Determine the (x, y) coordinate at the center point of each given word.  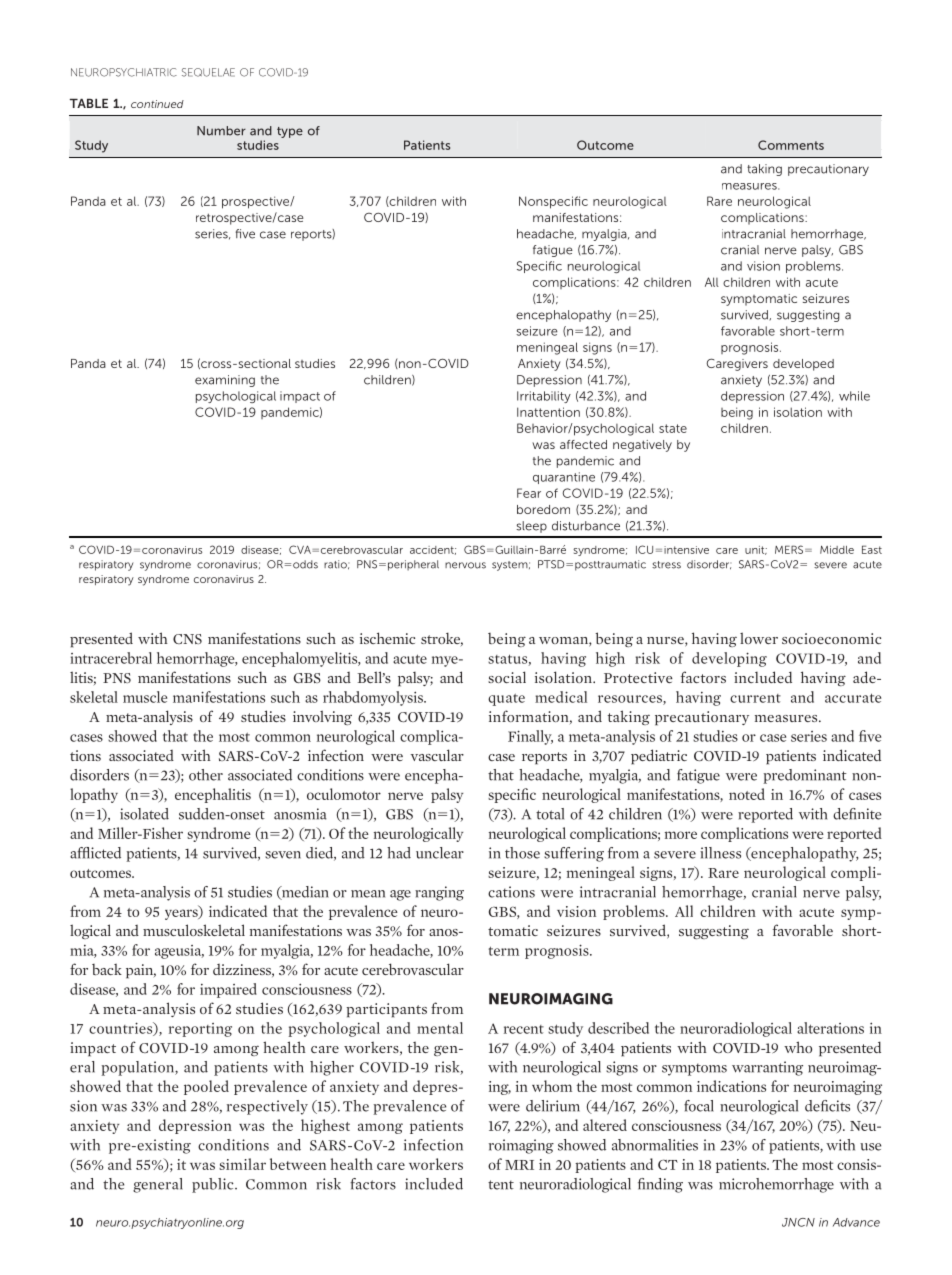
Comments (791, 145)
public (214, 1185)
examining (225, 381)
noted (747, 794)
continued (157, 104)
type (290, 132)
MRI (519, 1165)
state (673, 428)
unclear (440, 853)
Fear (529, 493)
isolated (144, 814)
